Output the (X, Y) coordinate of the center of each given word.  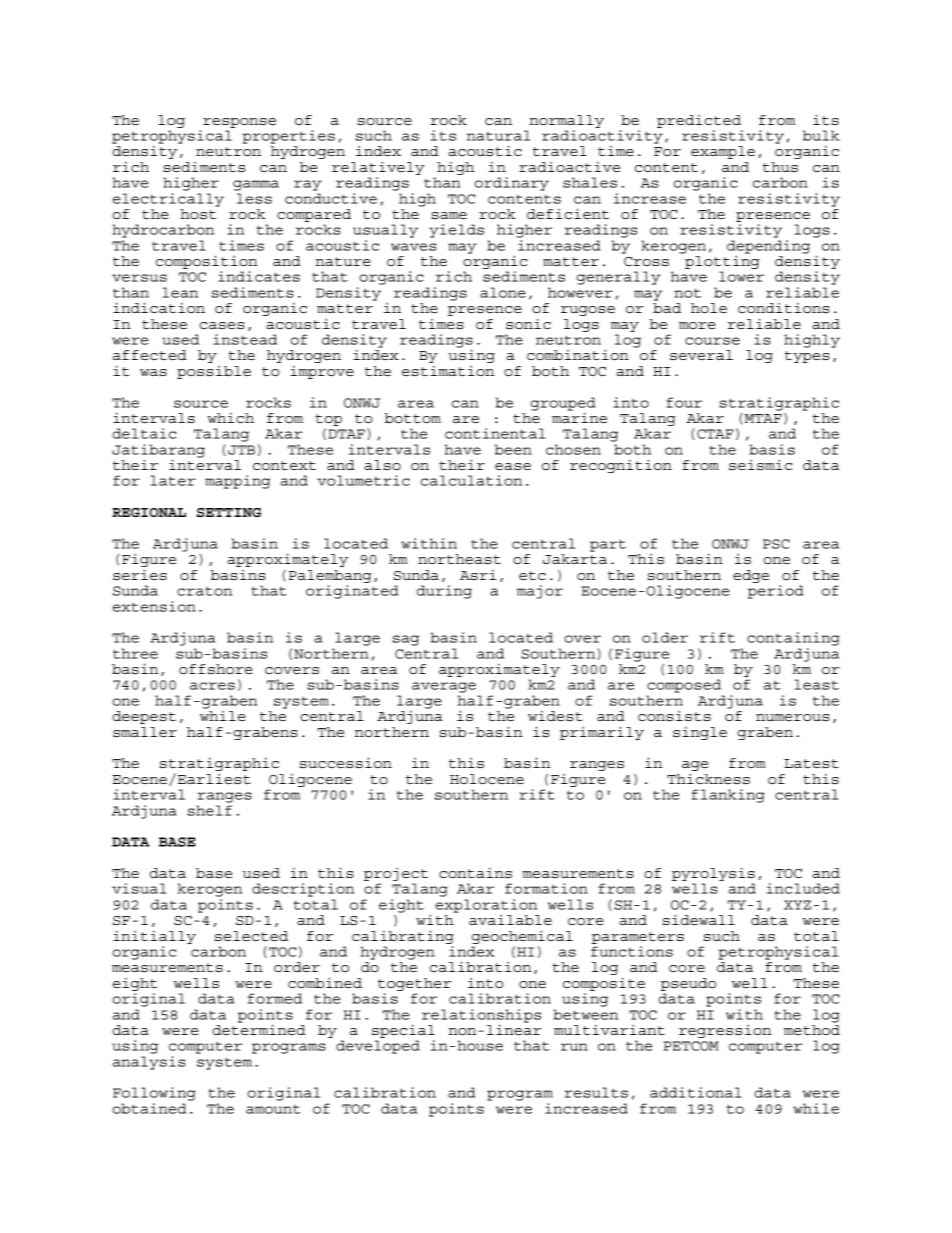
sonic (528, 323)
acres (212, 686)
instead (245, 339)
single (700, 733)
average (444, 687)
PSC (776, 544)
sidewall (699, 919)
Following (154, 1094)
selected (251, 936)
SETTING (229, 513)
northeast (459, 559)
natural (498, 135)
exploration (486, 907)
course (712, 341)
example (723, 152)
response (239, 123)
